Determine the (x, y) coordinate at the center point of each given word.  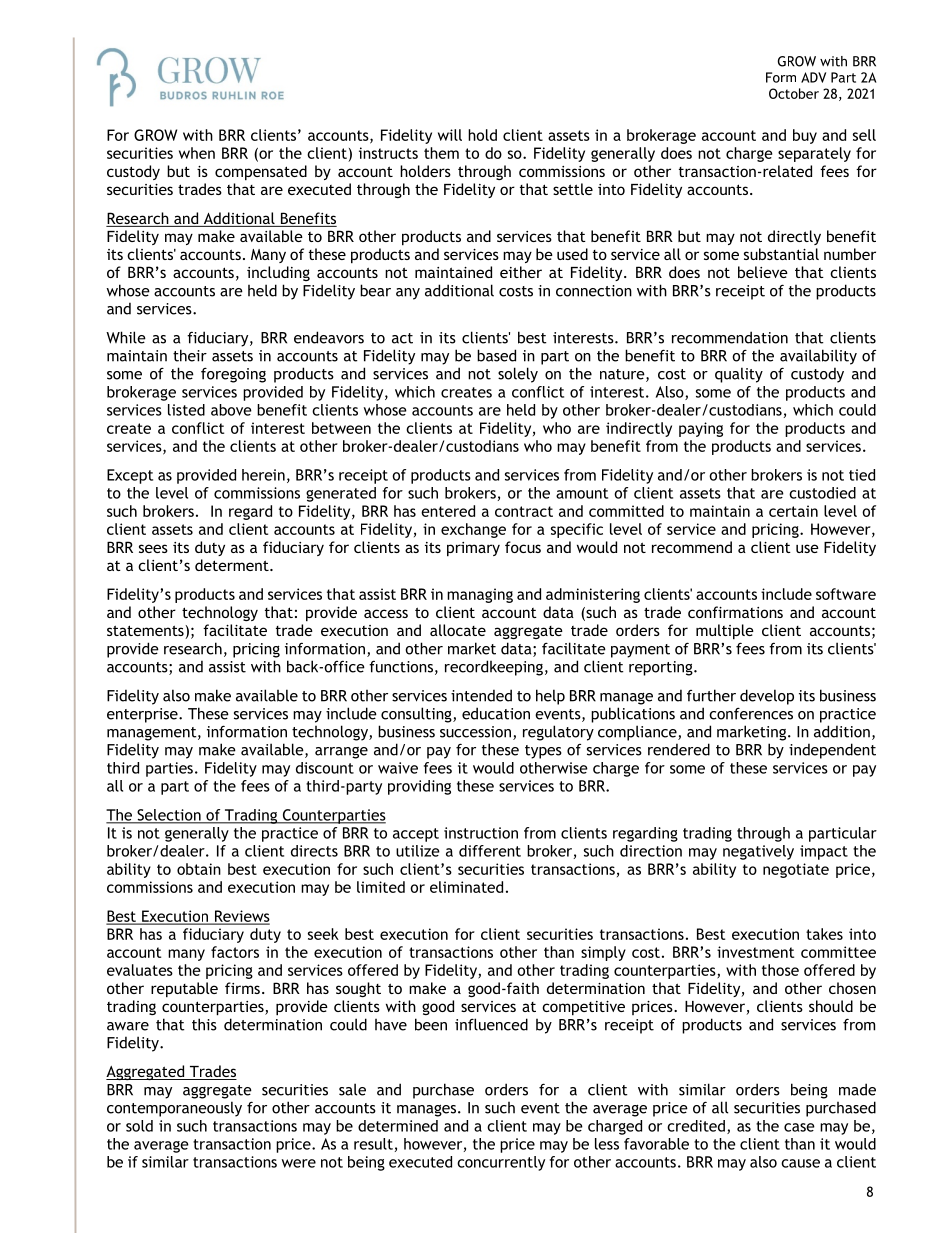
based (496, 355)
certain (793, 511)
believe (763, 272)
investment (755, 952)
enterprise (143, 715)
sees (153, 548)
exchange (473, 530)
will (450, 135)
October (794, 93)
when (197, 153)
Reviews (241, 917)
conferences (751, 713)
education (496, 713)
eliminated (466, 887)
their (190, 355)
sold (139, 1126)
